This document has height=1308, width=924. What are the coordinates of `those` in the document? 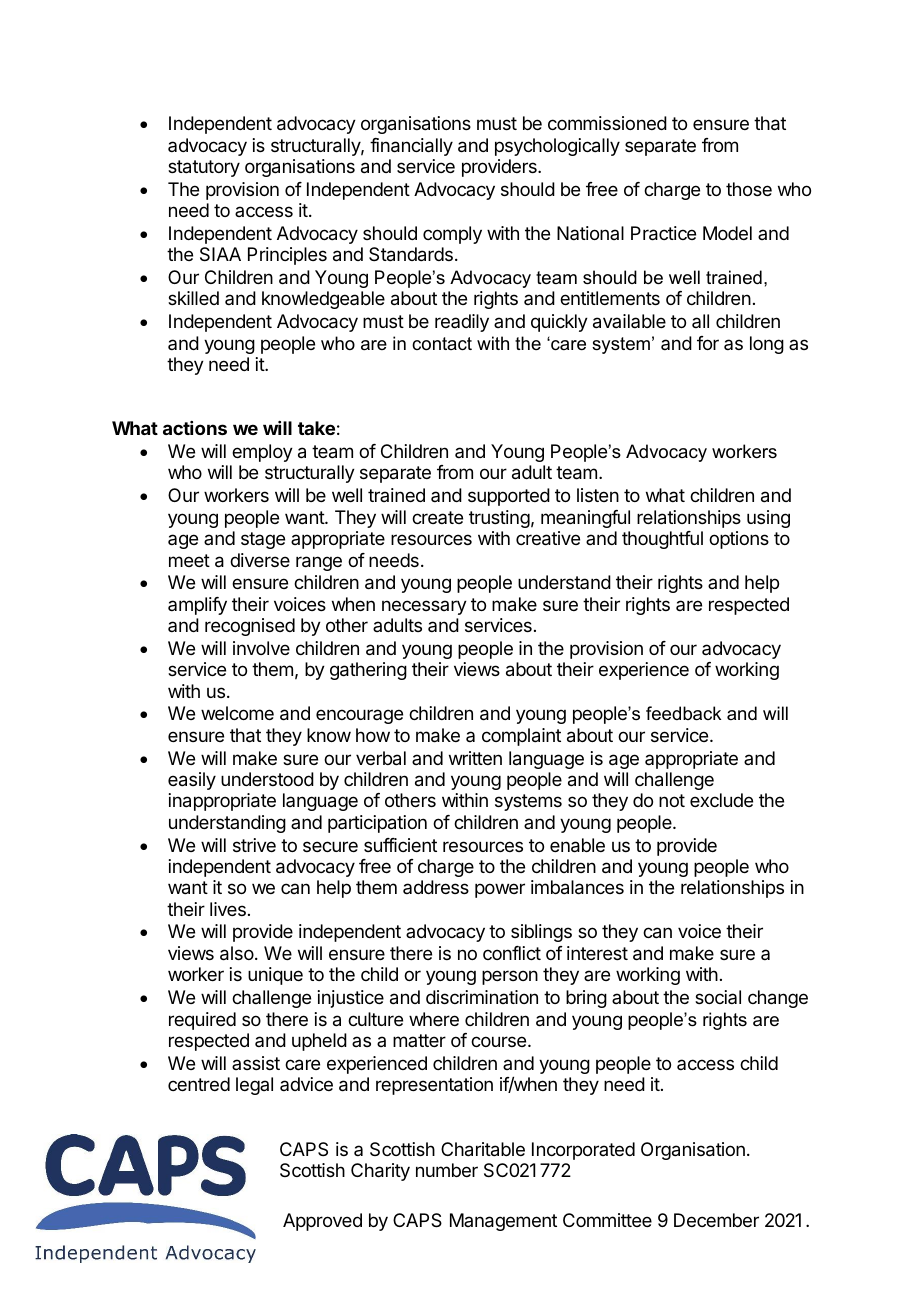 It's located at (749, 189).
